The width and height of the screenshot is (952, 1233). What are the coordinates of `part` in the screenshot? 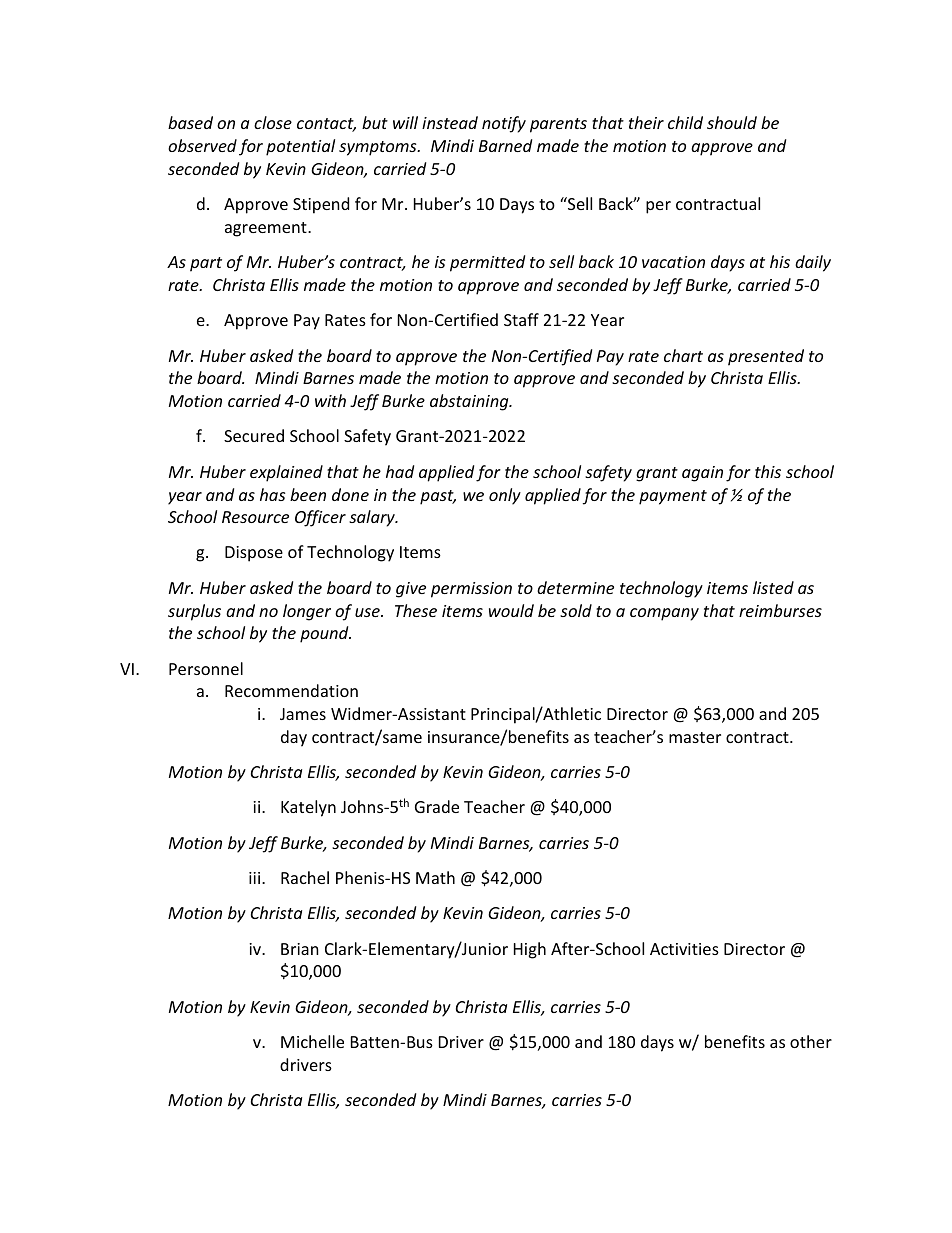 It's located at (206, 264).
